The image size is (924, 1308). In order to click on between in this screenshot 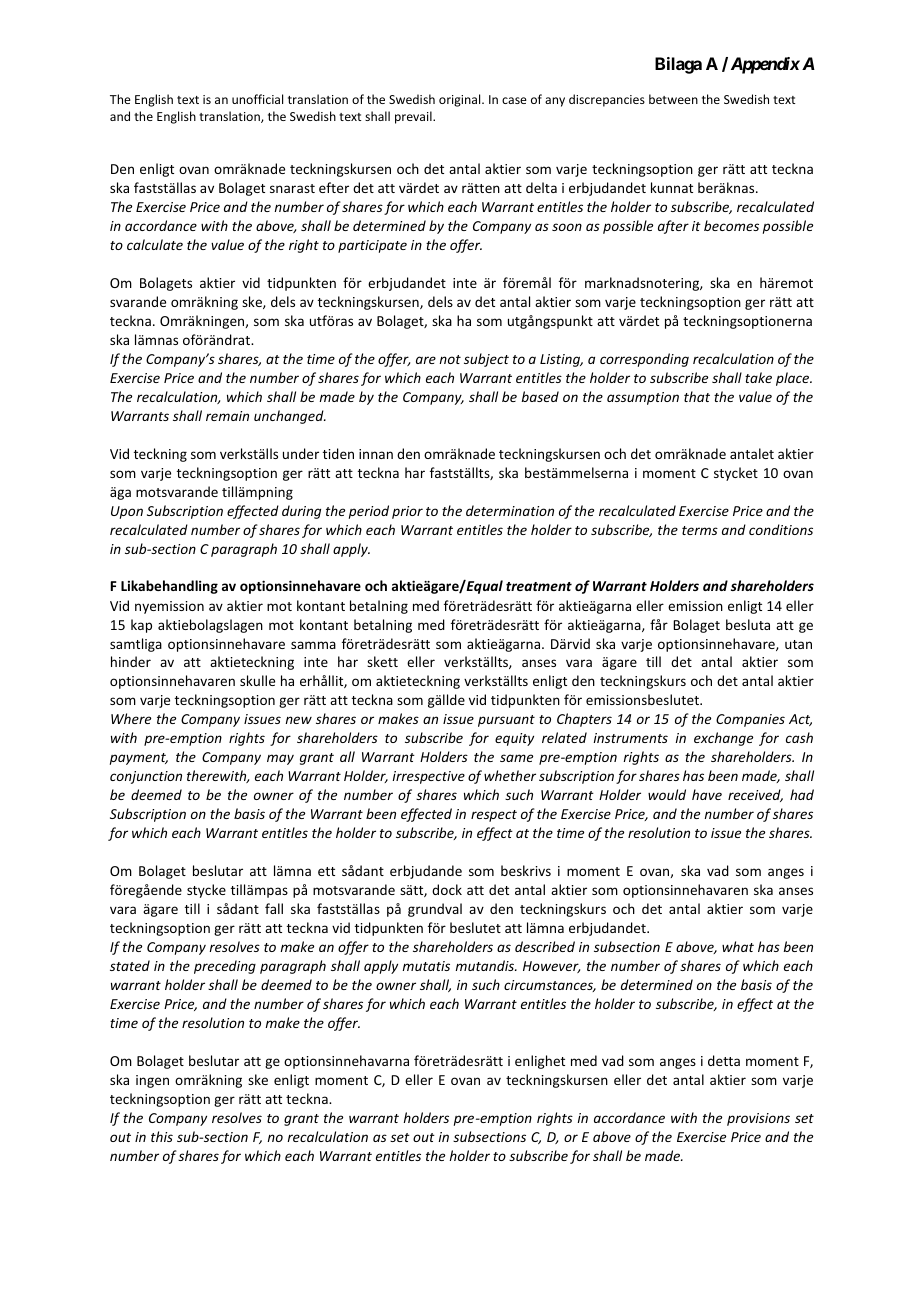, I will do `click(673, 99)`.
